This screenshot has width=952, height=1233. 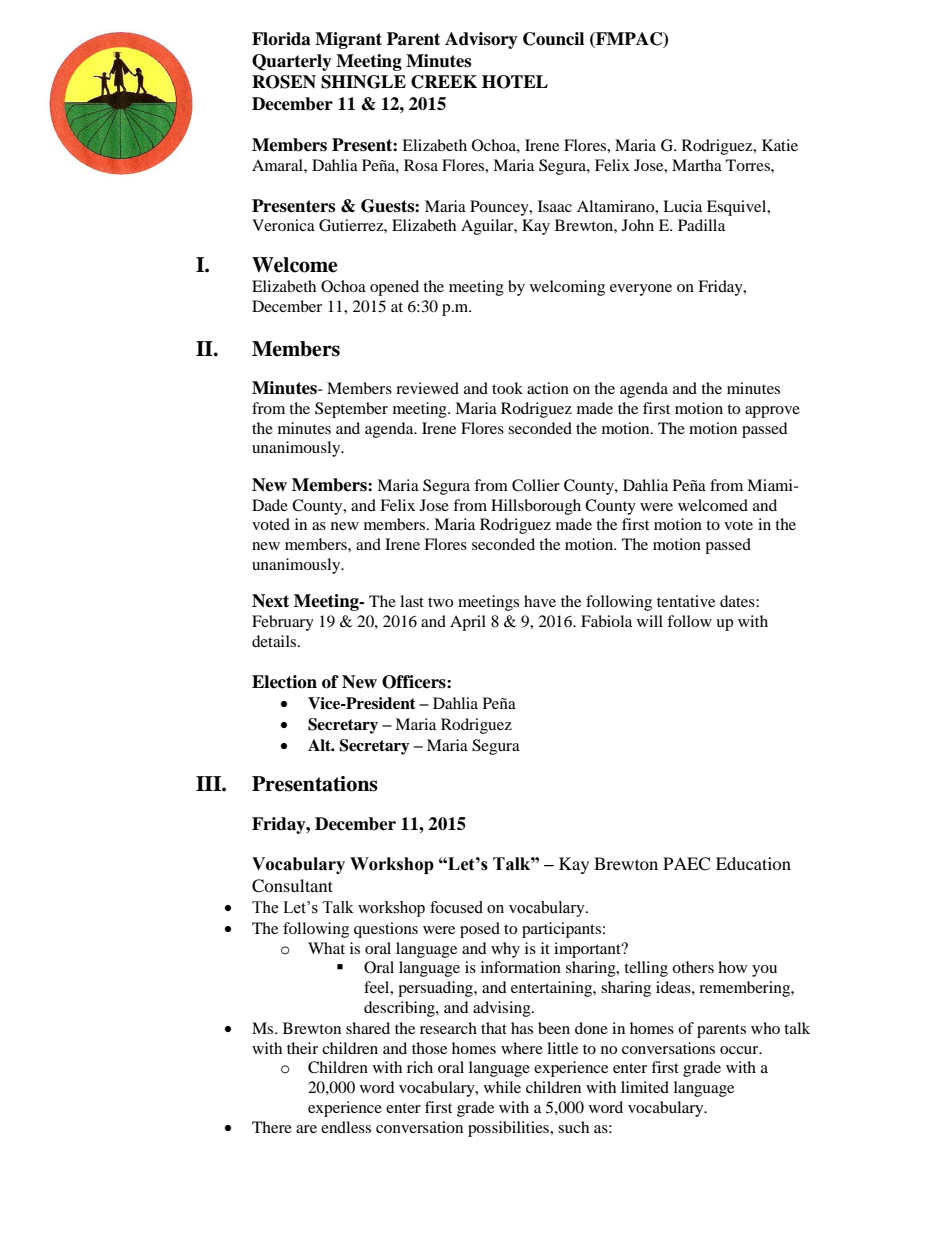 What do you see at coordinates (738, 601) in the screenshot?
I see `dates` at bounding box center [738, 601].
